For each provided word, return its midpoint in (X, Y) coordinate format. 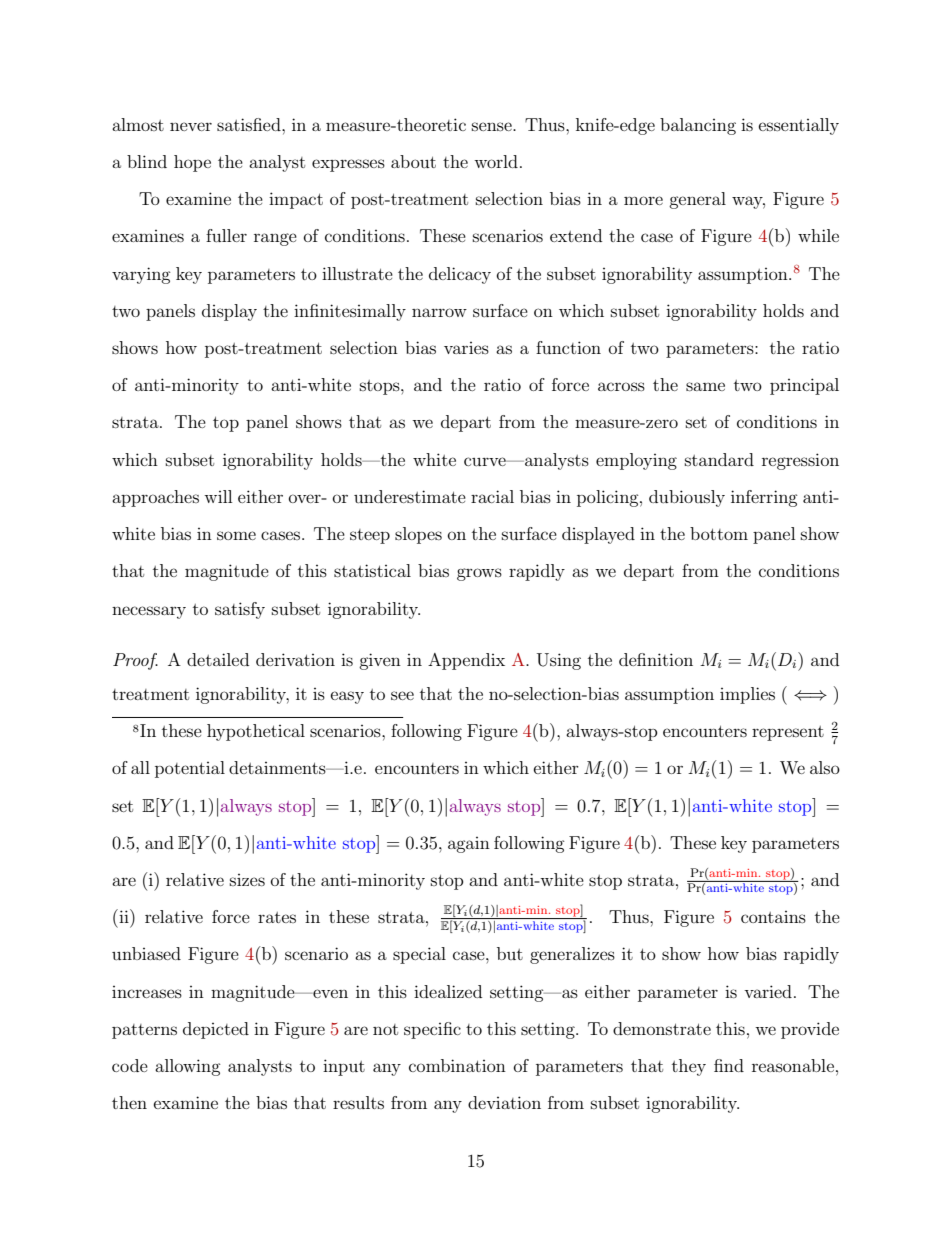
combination (457, 1065)
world (496, 161)
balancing (698, 126)
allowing (188, 1067)
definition (656, 659)
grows (479, 574)
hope (192, 163)
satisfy (240, 610)
